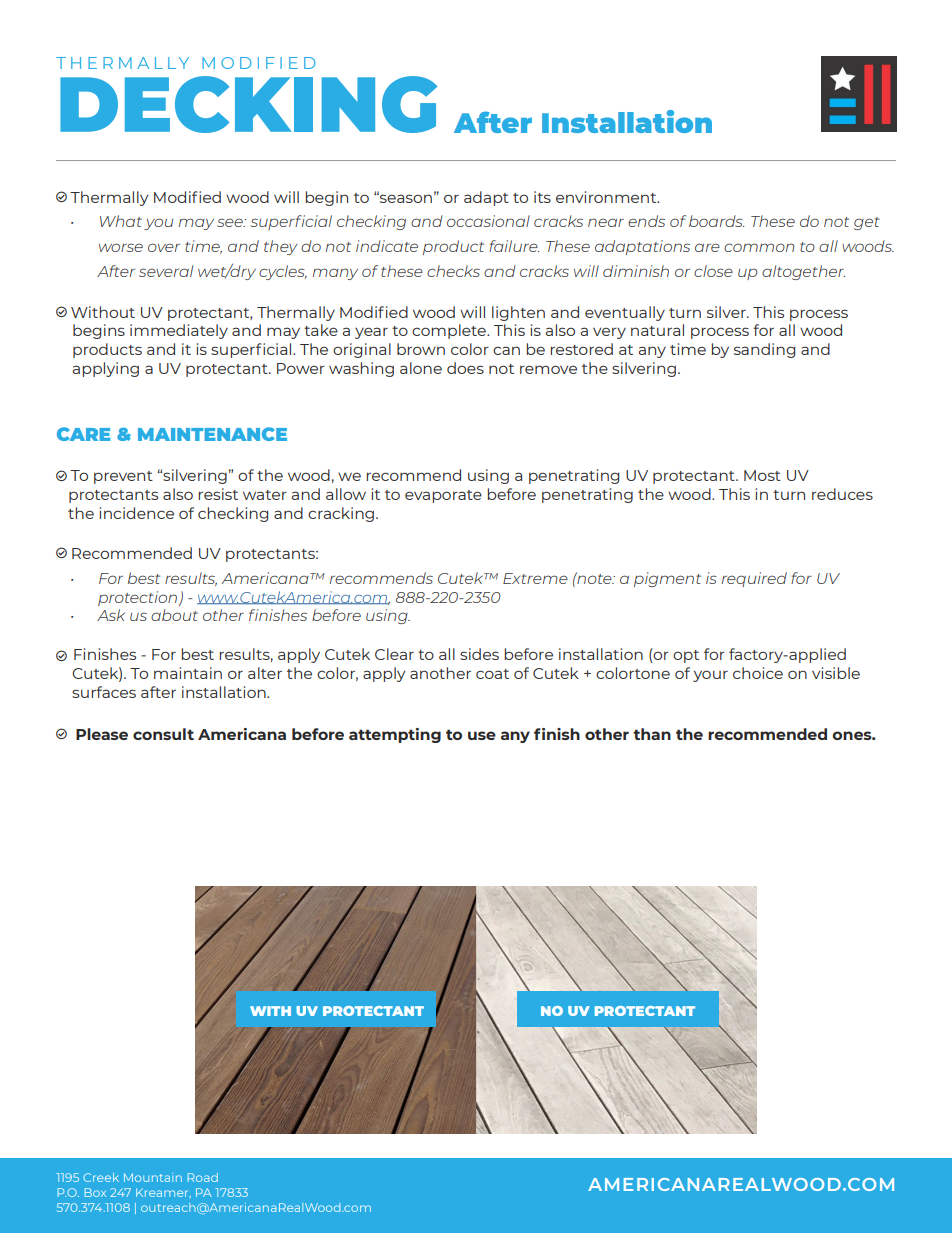 This image has height=1233, width=952. What do you see at coordinates (203, 1177) in the image?
I see `Road` at bounding box center [203, 1177].
